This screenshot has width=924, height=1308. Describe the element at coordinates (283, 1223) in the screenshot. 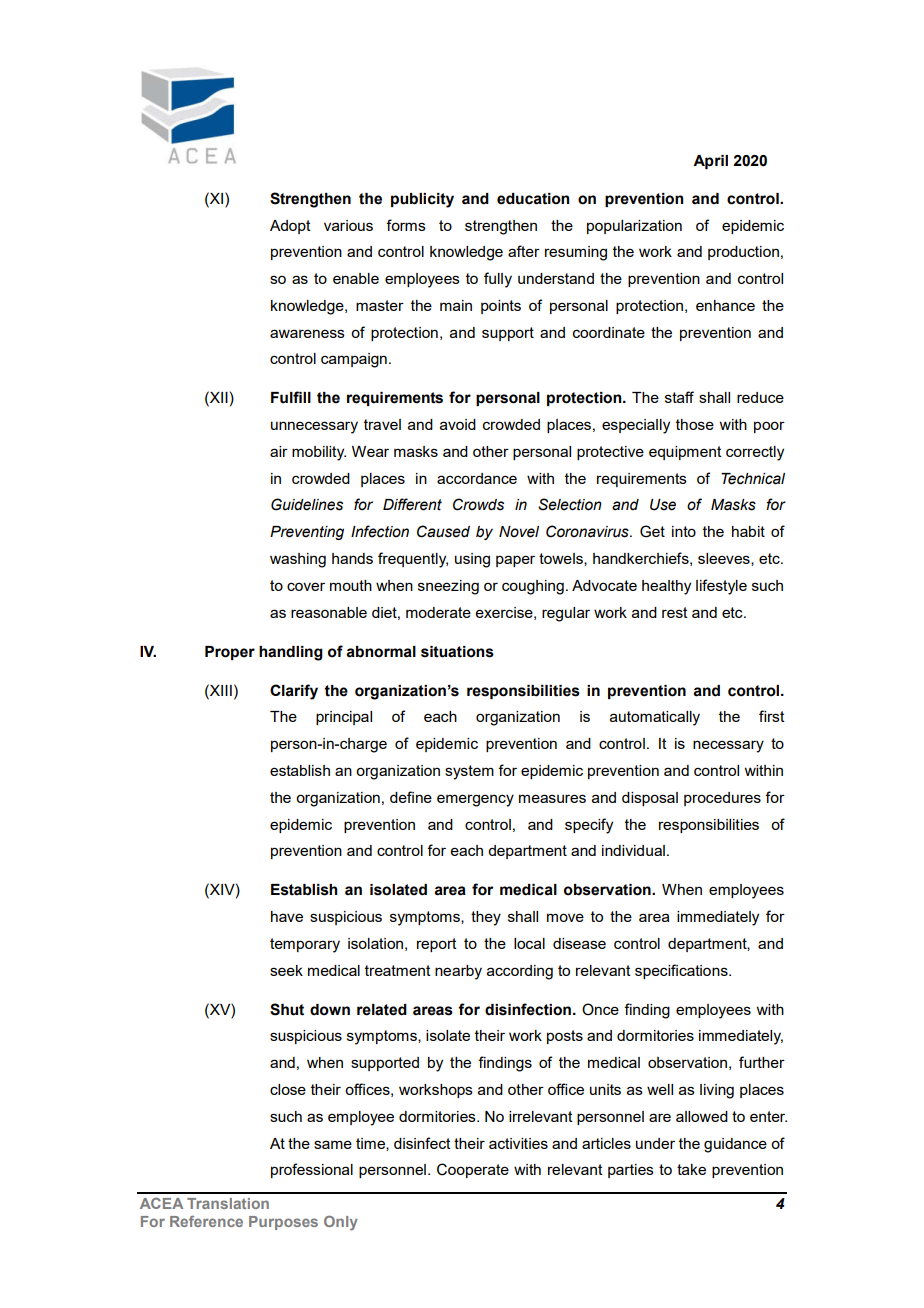

I see `Purposes` at that location.
